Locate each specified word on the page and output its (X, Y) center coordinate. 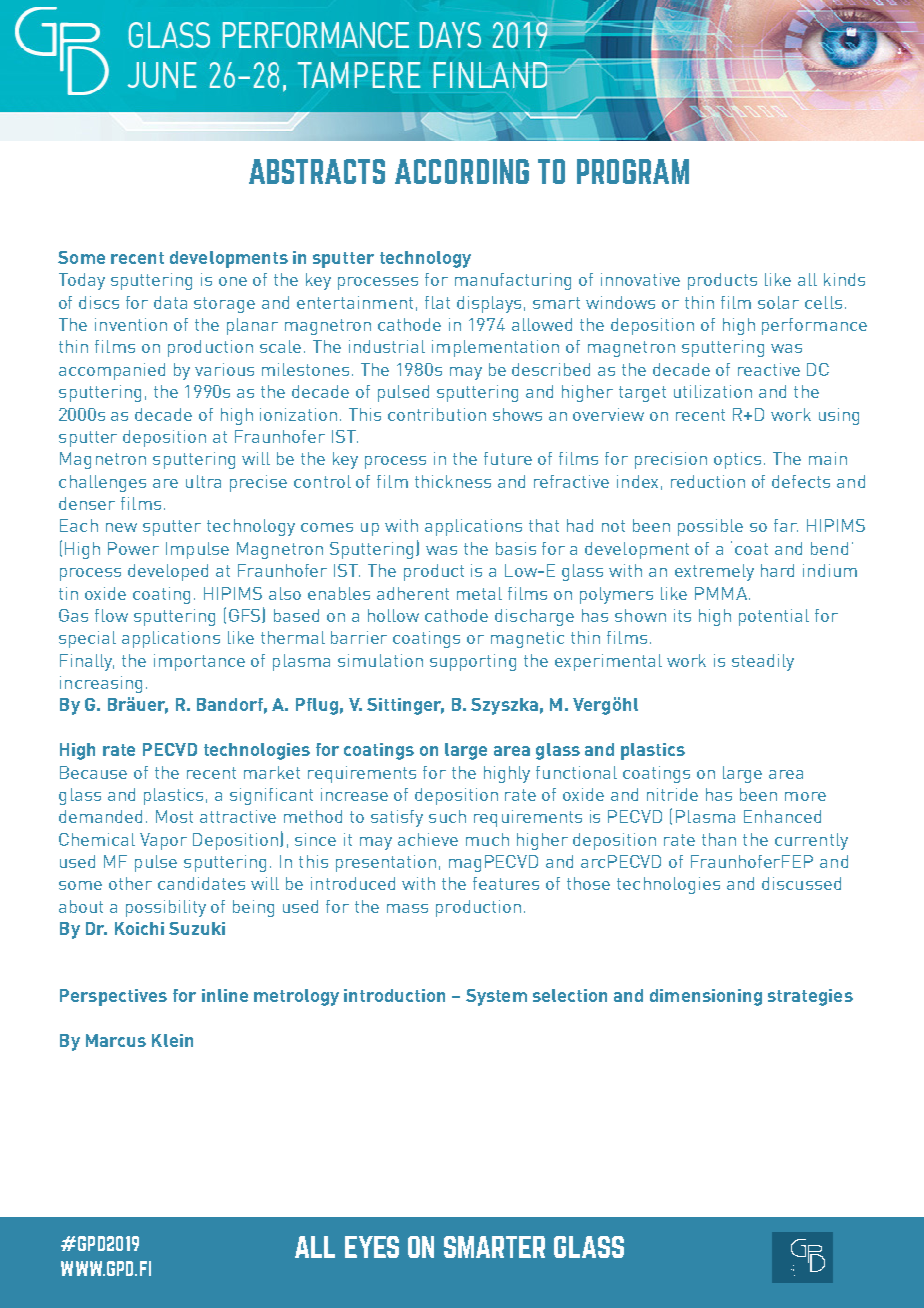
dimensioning (706, 997)
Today (82, 281)
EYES (372, 1247)
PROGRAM (633, 171)
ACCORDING (462, 171)
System (496, 997)
